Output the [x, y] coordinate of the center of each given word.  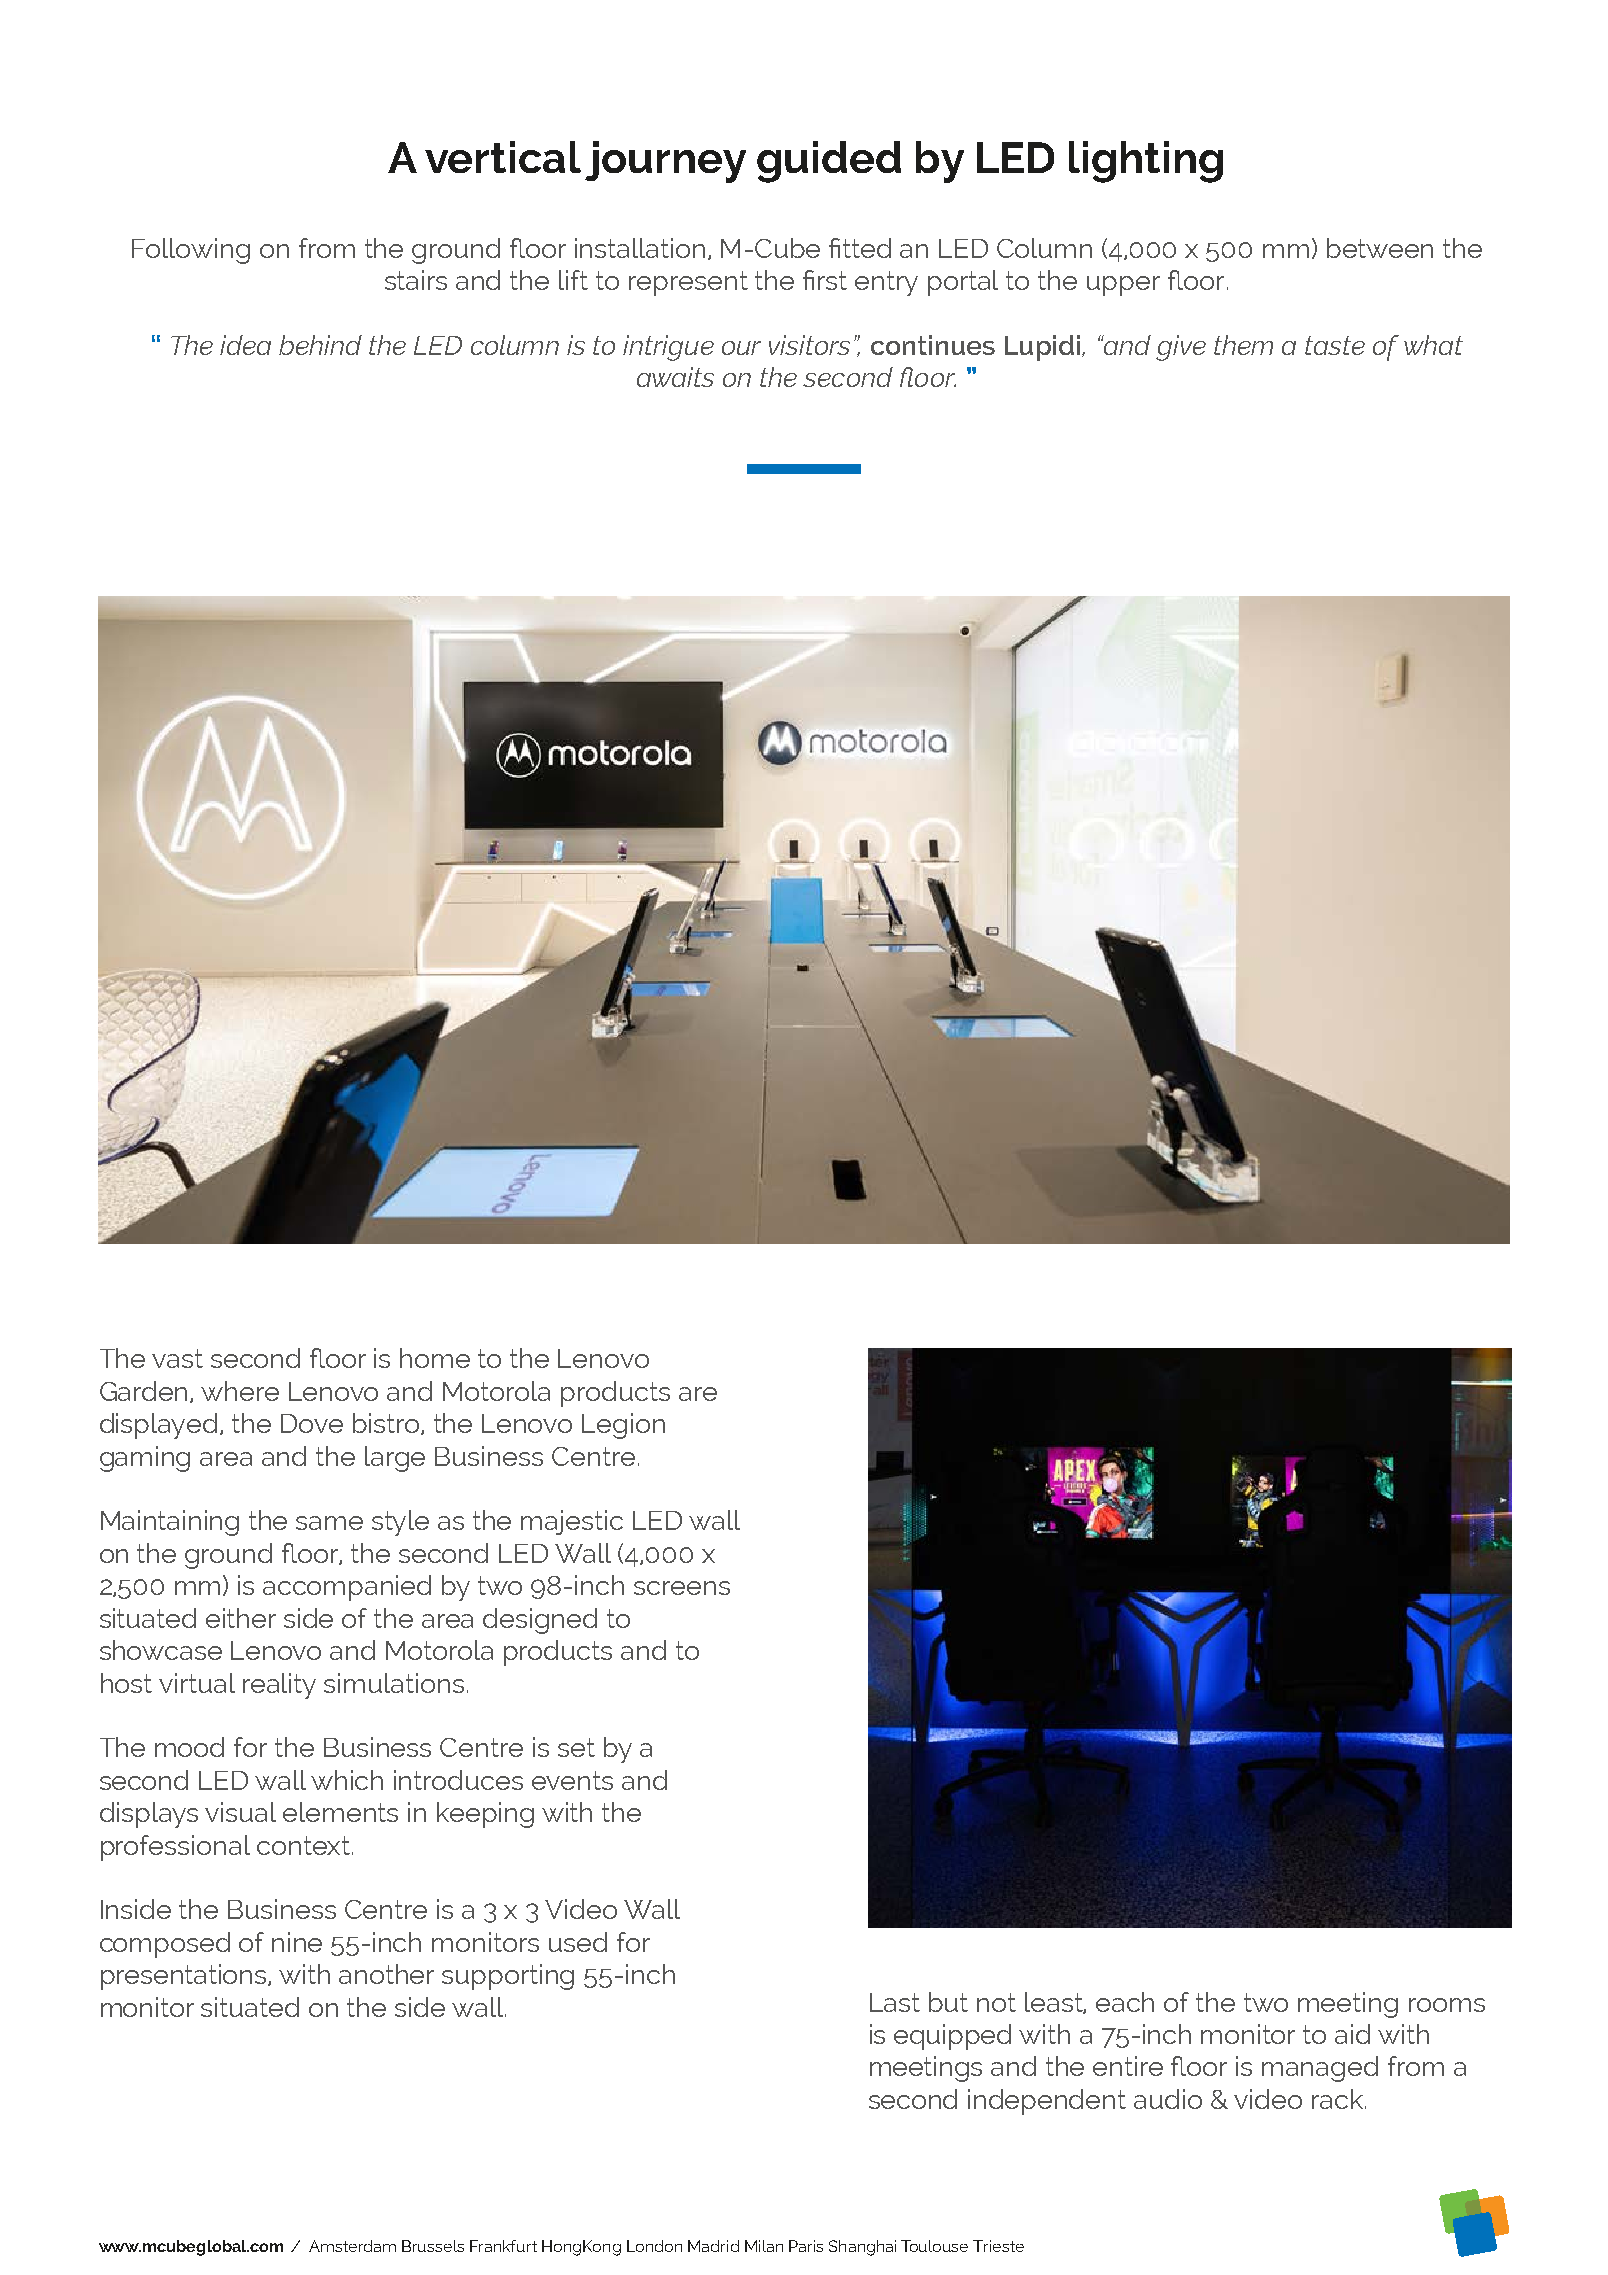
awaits [675, 377]
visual [240, 1812]
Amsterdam [352, 2246]
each [1125, 2002]
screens [682, 1588]
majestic [572, 1522]
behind [320, 345]
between [1380, 248]
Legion [623, 1426]
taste [1335, 345]
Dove [312, 1423]
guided [829, 162]
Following [191, 251]
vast [177, 1358]
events [572, 1780]
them [1243, 345]
